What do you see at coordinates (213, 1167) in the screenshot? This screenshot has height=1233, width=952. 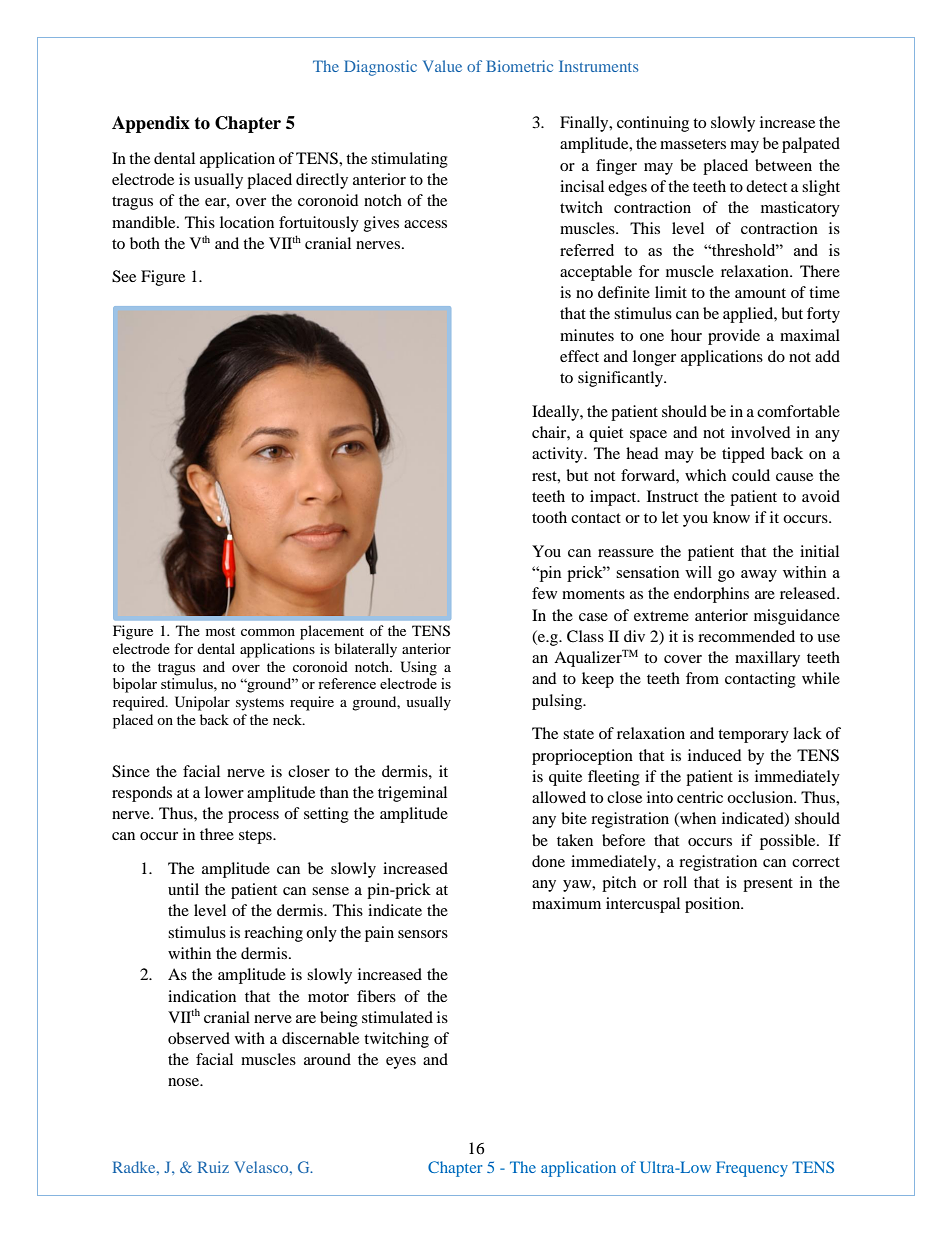 I see `Ruiz` at bounding box center [213, 1167].
